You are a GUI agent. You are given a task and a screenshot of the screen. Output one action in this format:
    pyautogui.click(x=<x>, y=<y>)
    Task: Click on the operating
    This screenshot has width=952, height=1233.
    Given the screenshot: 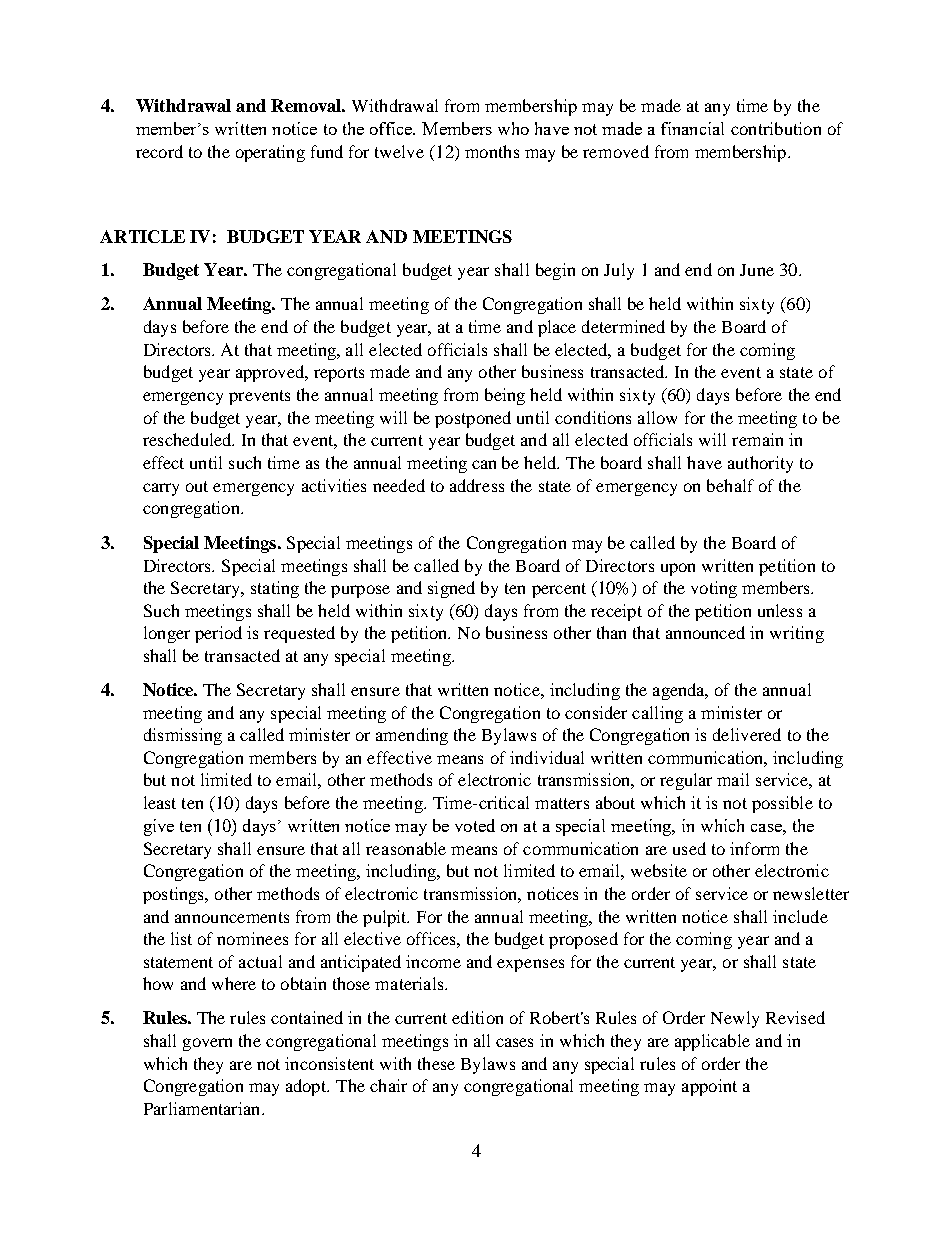 What is the action you would take?
    pyautogui.click(x=270, y=153)
